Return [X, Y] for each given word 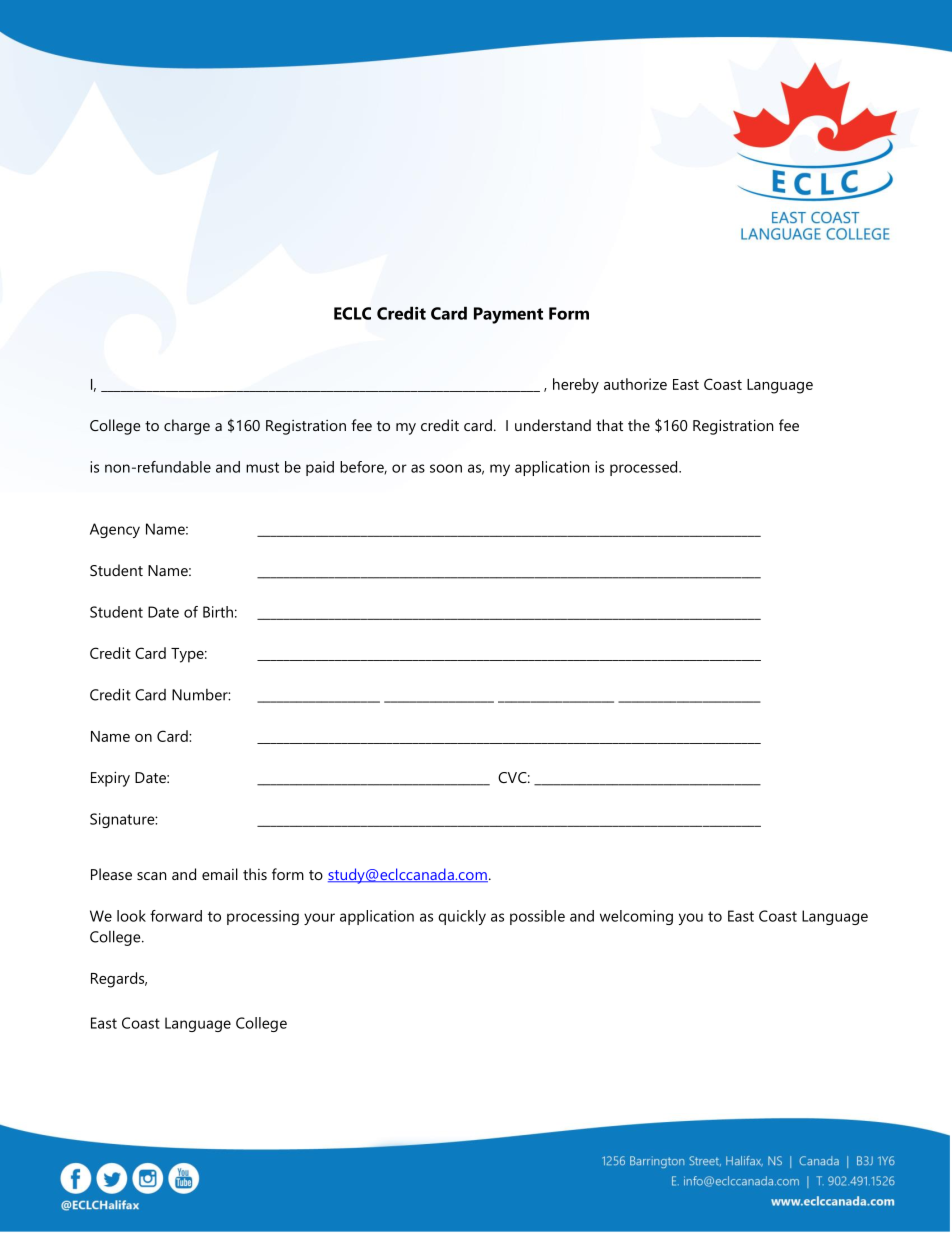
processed [645, 468]
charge [187, 427]
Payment [508, 315]
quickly [462, 917]
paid [320, 468]
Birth [218, 612]
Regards [119, 980]
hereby [576, 386]
